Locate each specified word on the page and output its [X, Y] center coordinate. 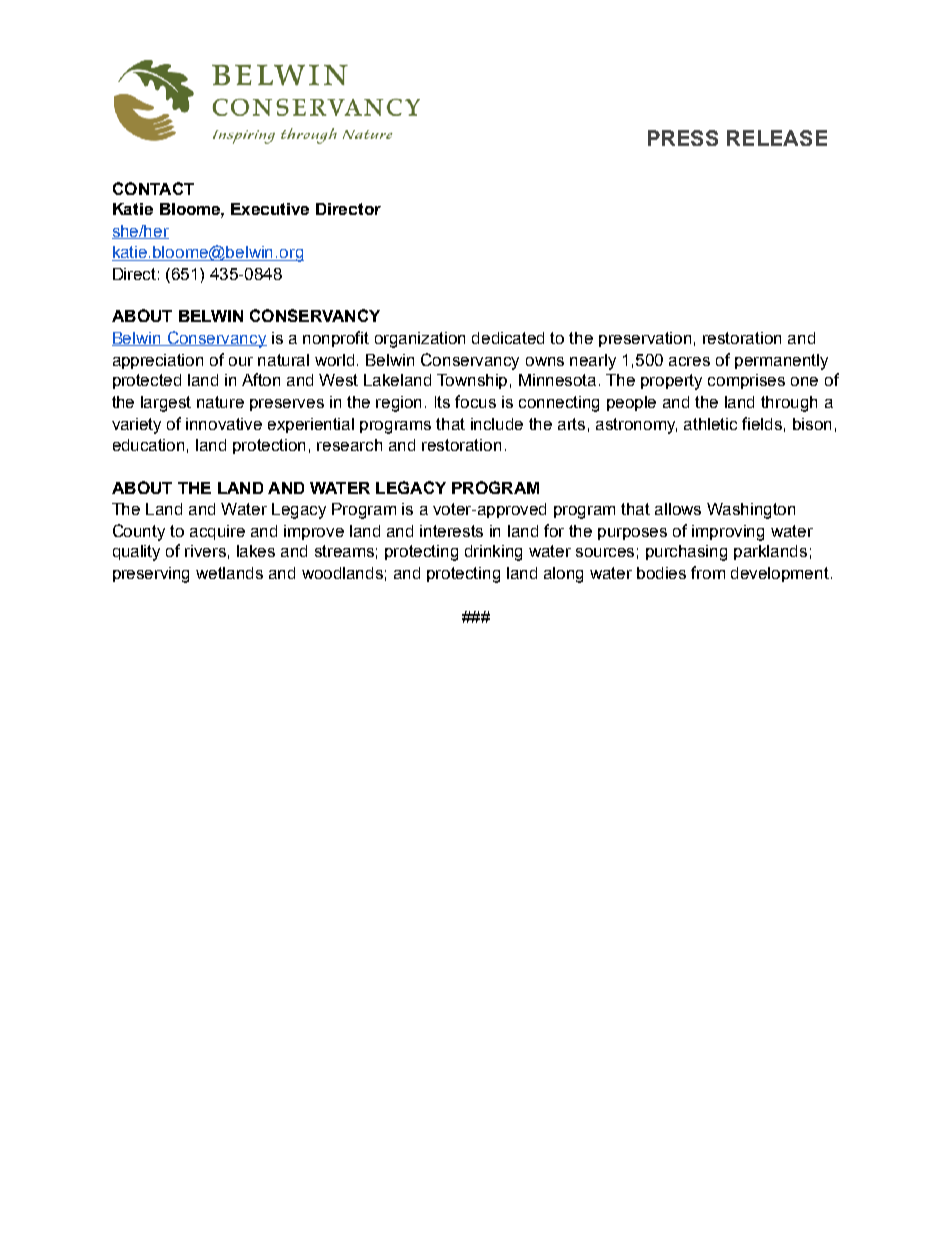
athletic [710, 424]
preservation [645, 339]
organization [420, 340]
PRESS [683, 138]
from [708, 572]
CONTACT [153, 188]
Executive [270, 209]
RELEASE [777, 138]
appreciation [158, 361]
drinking [493, 553]
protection [269, 446]
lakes [256, 551]
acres [689, 361]
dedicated [508, 338]
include [497, 424]
